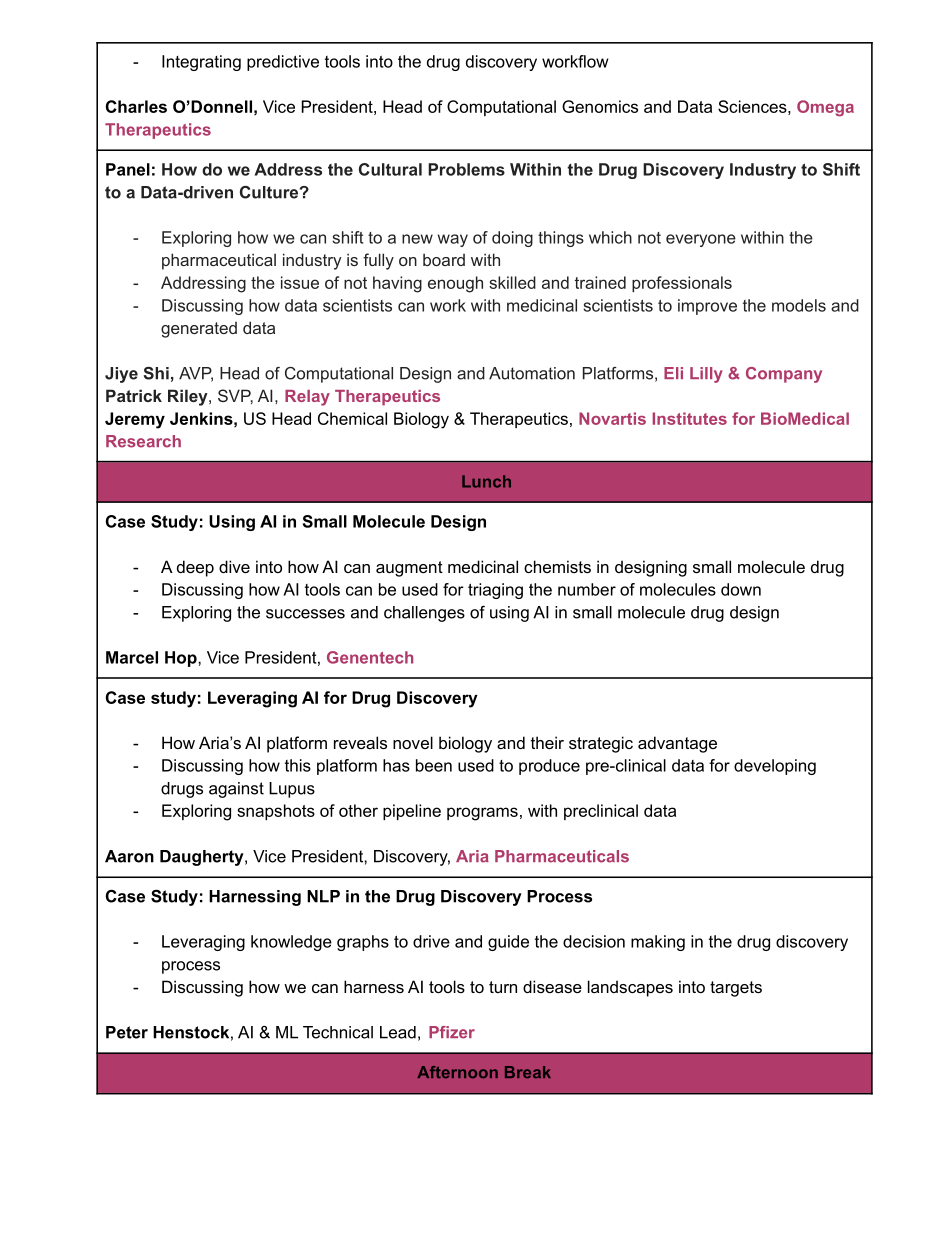 This document has height=1233, width=952. I want to click on augment, so click(409, 569).
